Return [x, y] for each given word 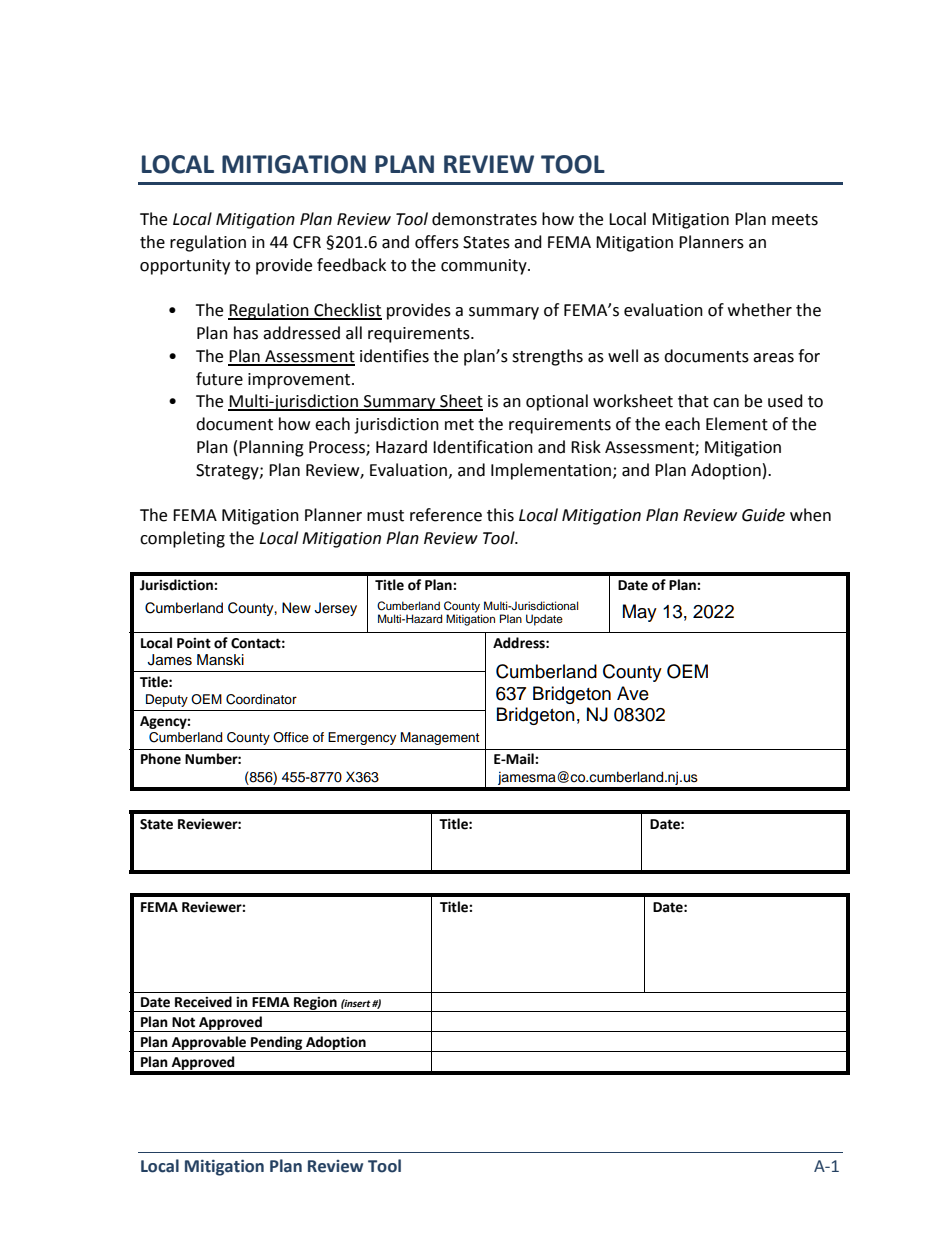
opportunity [185, 267]
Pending [277, 1044]
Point [194, 643]
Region [315, 1004]
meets [795, 220]
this [500, 515]
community [485, 267]
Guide [763, 515]
